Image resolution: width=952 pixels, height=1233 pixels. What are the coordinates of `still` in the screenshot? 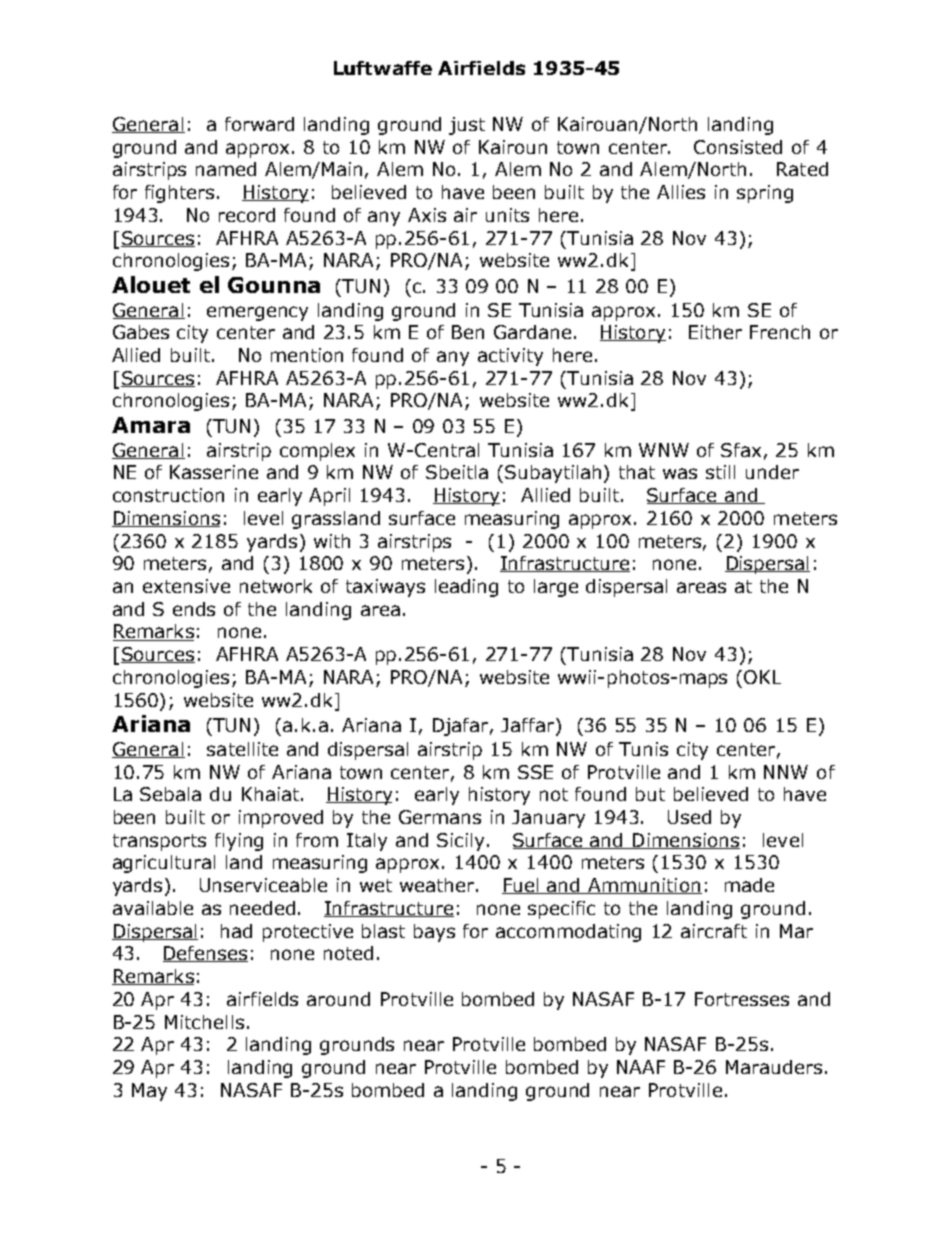 It's located at (720, 472).
